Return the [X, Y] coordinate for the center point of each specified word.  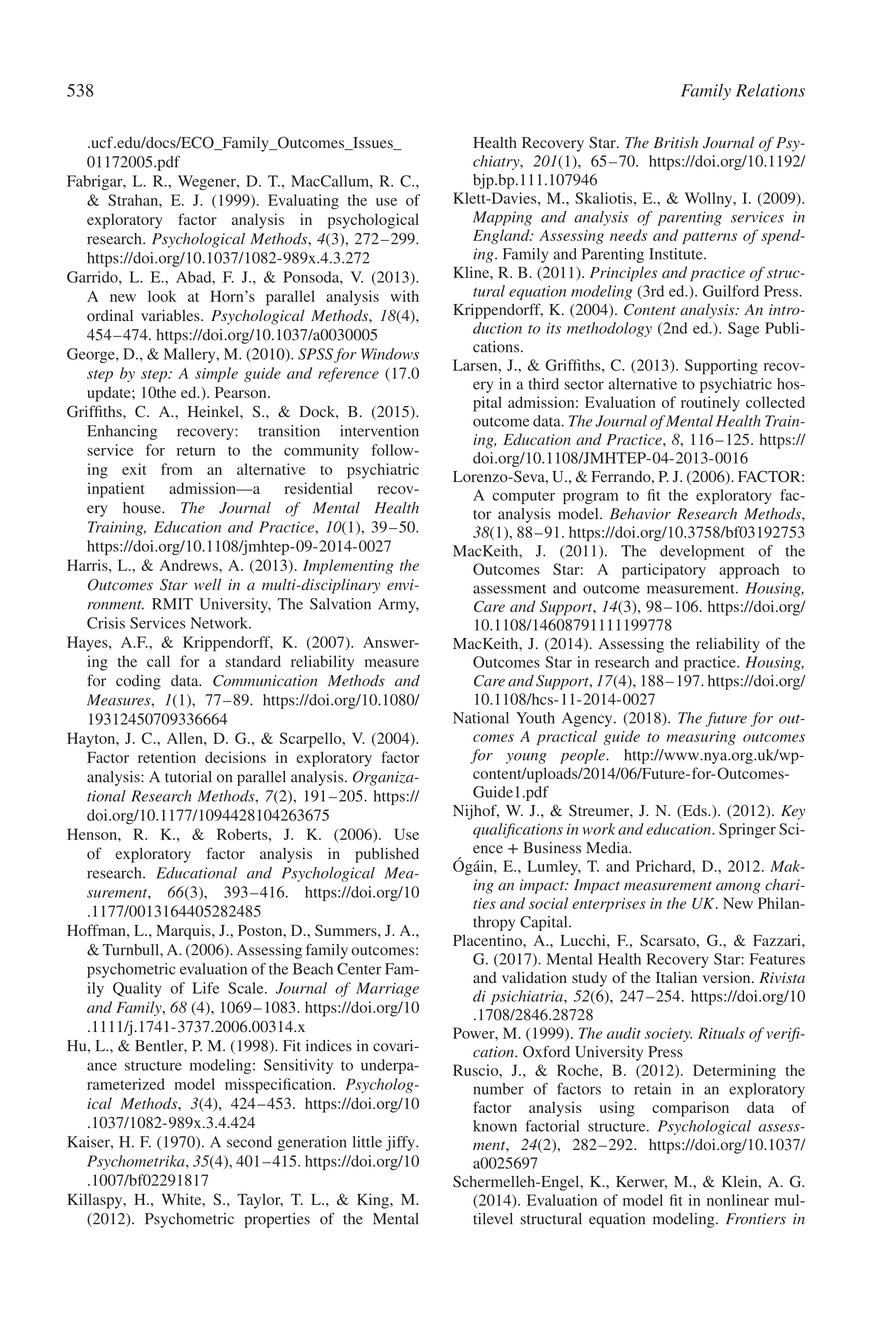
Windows [390, 354]
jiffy [401, 1143]
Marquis [184, 932]
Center [359, 969]
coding [138, 682]
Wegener [208, 182]
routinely [710, 404]
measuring [701, 738]
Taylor [260, 1201]
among [738, 888]
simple [216, 374]
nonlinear [738, 1200]
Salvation [340, 604]
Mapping [502, 218]
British [676, 142]
